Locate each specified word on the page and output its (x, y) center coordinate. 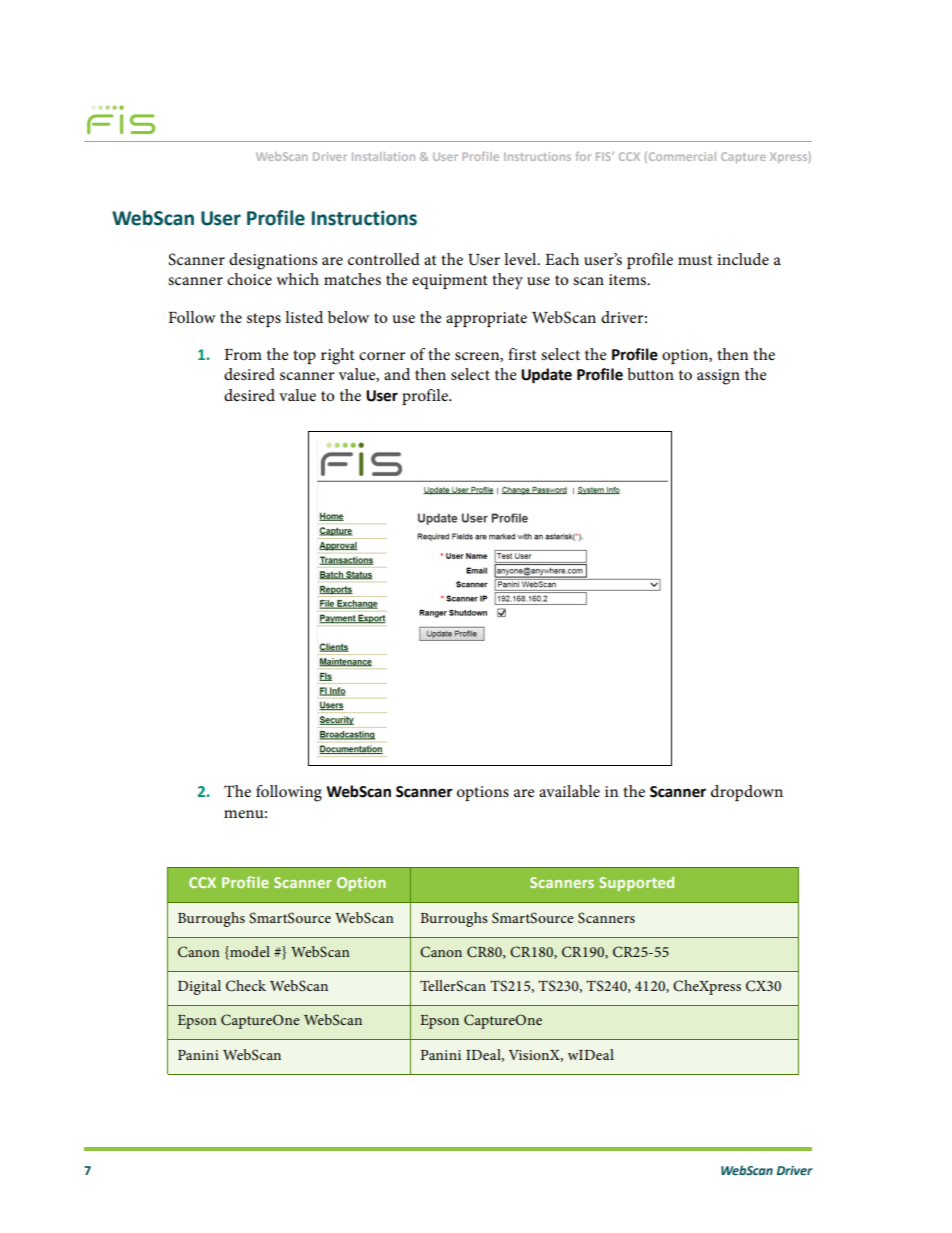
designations (273, 261)
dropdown (747, 793)
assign (718, 377)
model (249, 951)
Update (546, 376)
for (583, 156)
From (243, 354)
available (569, 791)
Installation (383, 156)
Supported (636, 883)
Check (246, 986)
